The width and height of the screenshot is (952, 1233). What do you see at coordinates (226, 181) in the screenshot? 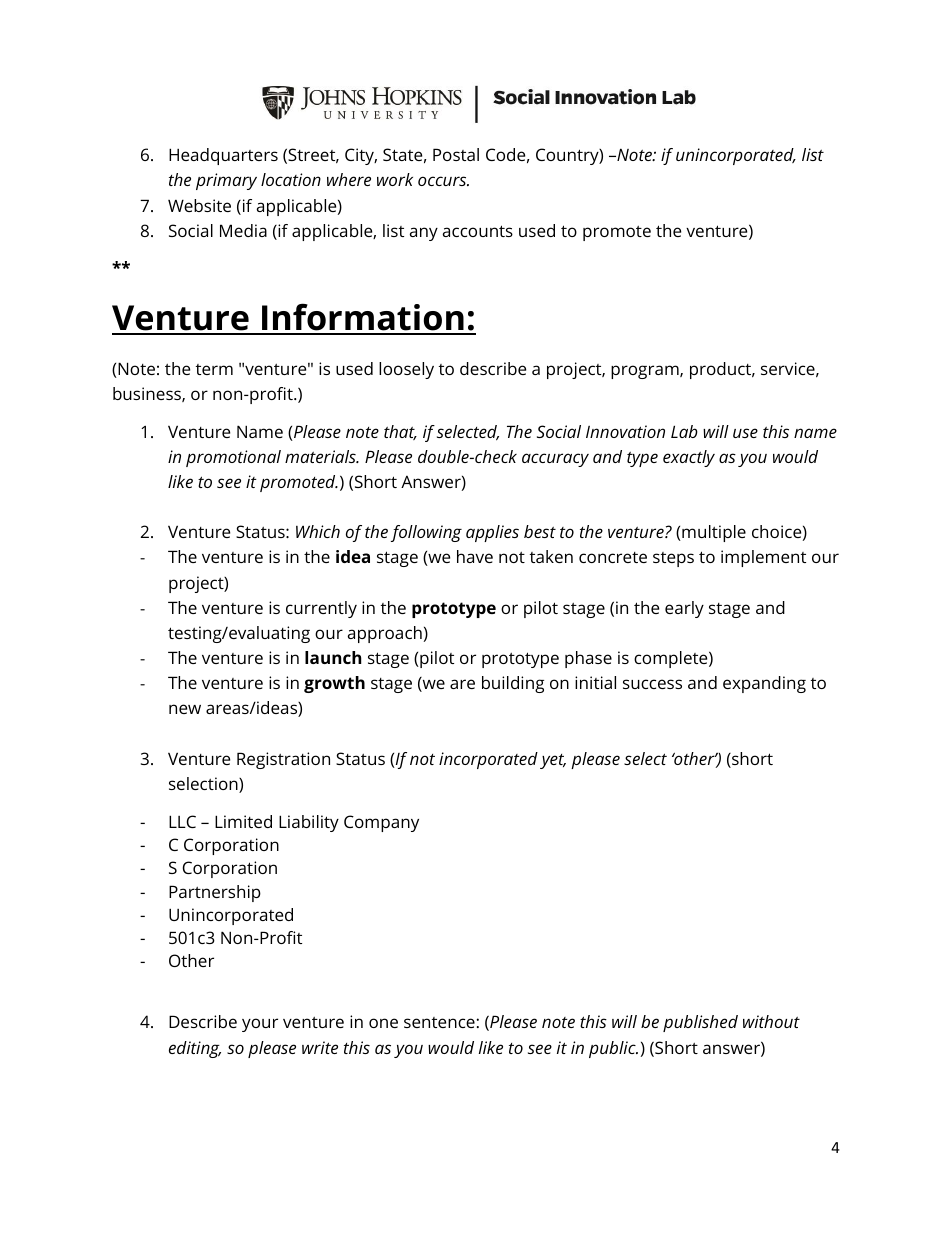
I see `primary` at bounding box center [226, 181].
